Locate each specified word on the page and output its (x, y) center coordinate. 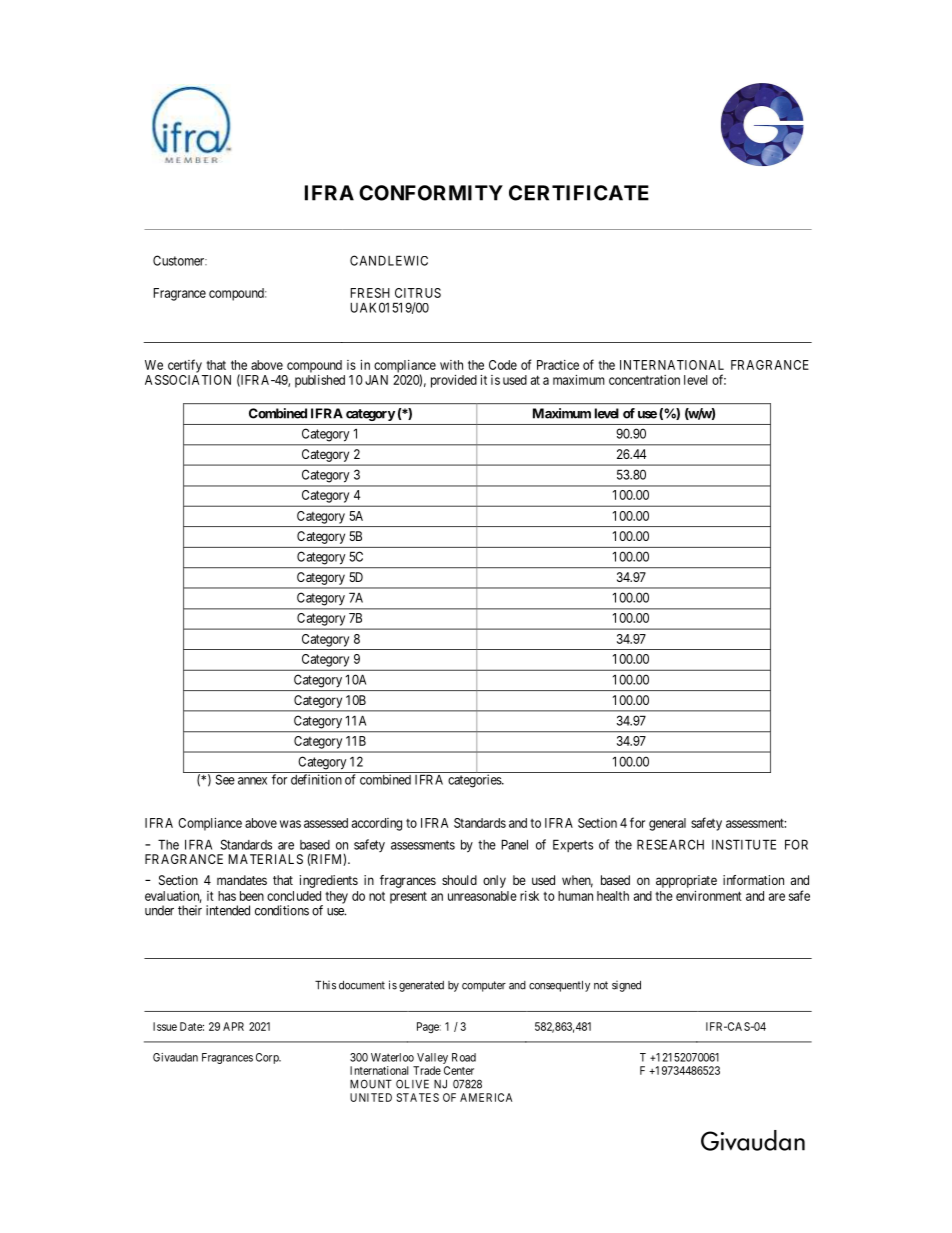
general (667, 824)
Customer (180, 260)
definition (316, 779)
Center (459, 1070)
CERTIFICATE (579, 193)
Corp (268, 1058)
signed (626, 986)
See (225, 779)
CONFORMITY (431, 193)
